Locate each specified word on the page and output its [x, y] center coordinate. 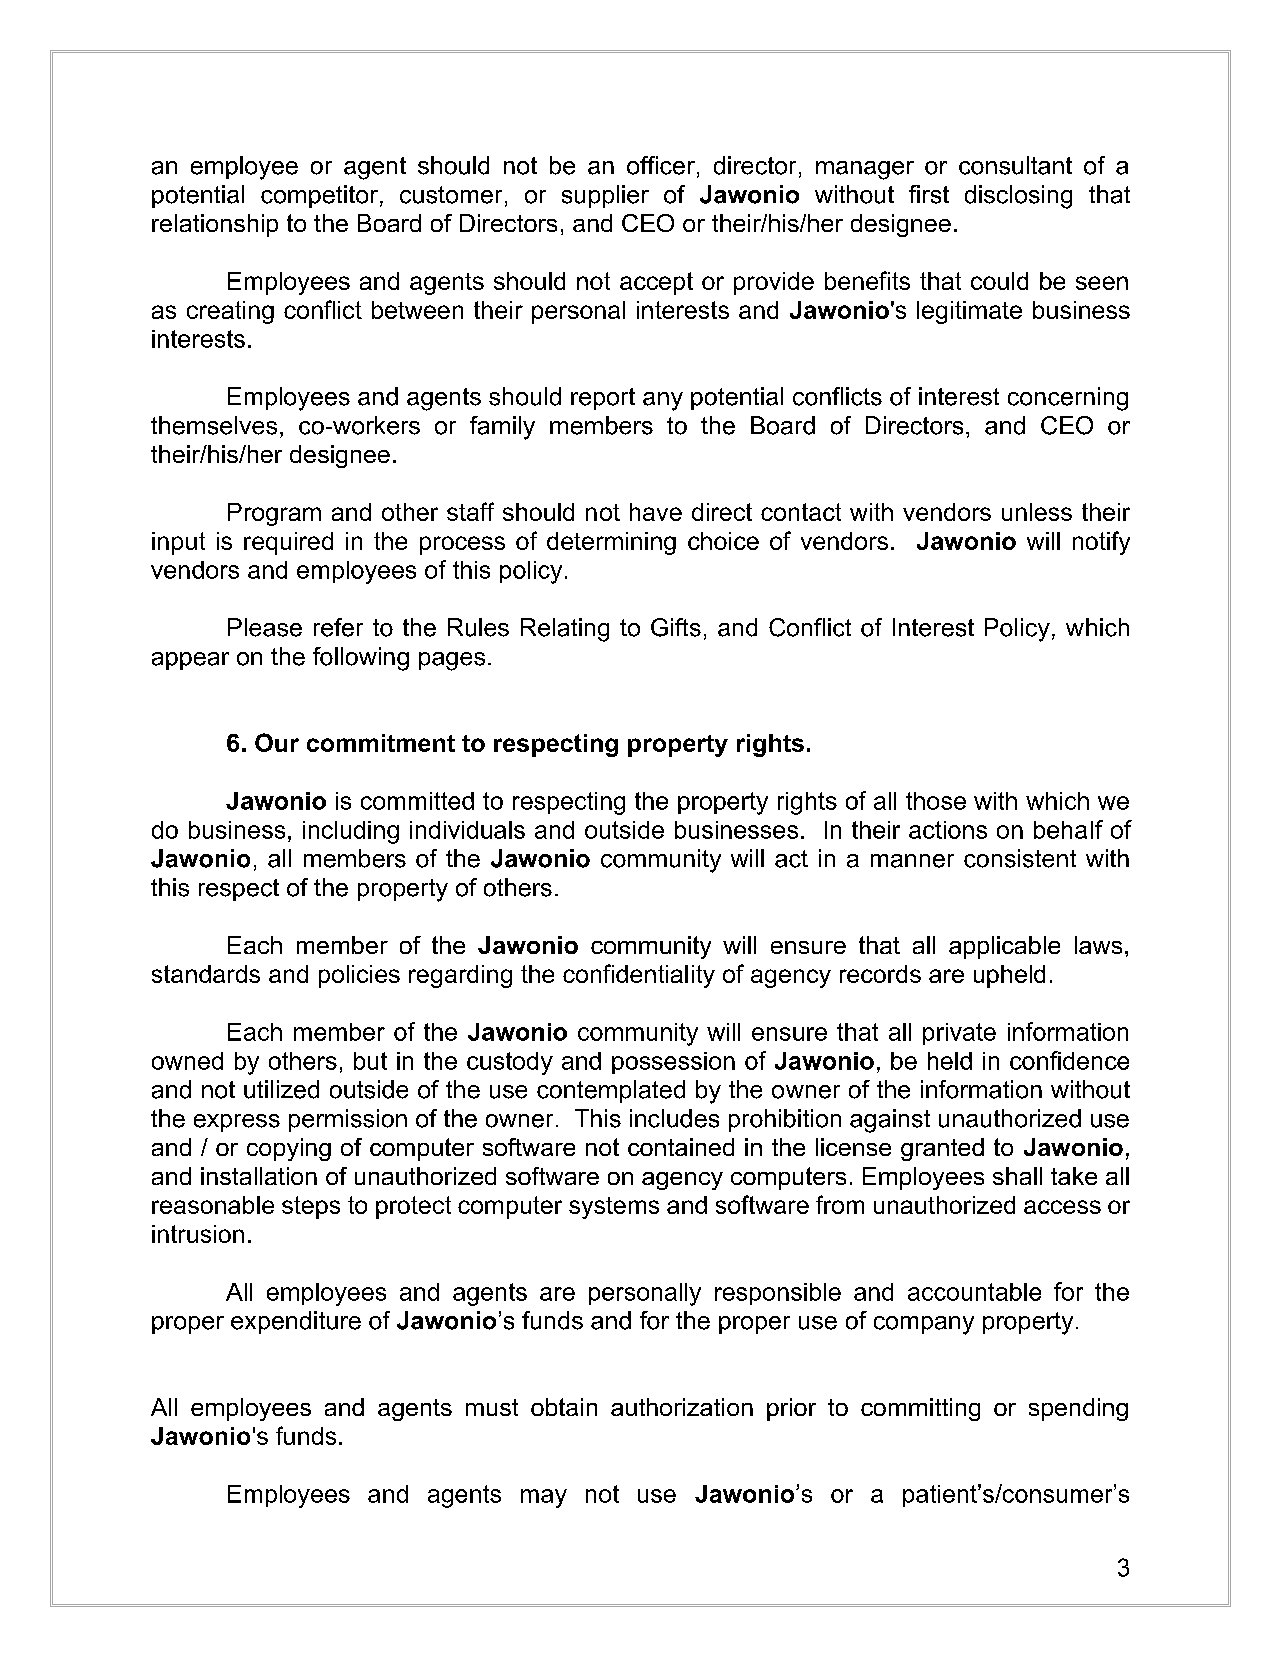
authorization [682, 1407]
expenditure [296, 1322]
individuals [467, 830]
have [656, 512]
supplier [605, 196]
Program [274, 514]
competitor [321, 196]
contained [681, 1147]
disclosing [1018, 197]
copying [289, 1149]
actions [948, 830]
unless [1037, 512]
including [351, 832]
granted [942, 1149]
